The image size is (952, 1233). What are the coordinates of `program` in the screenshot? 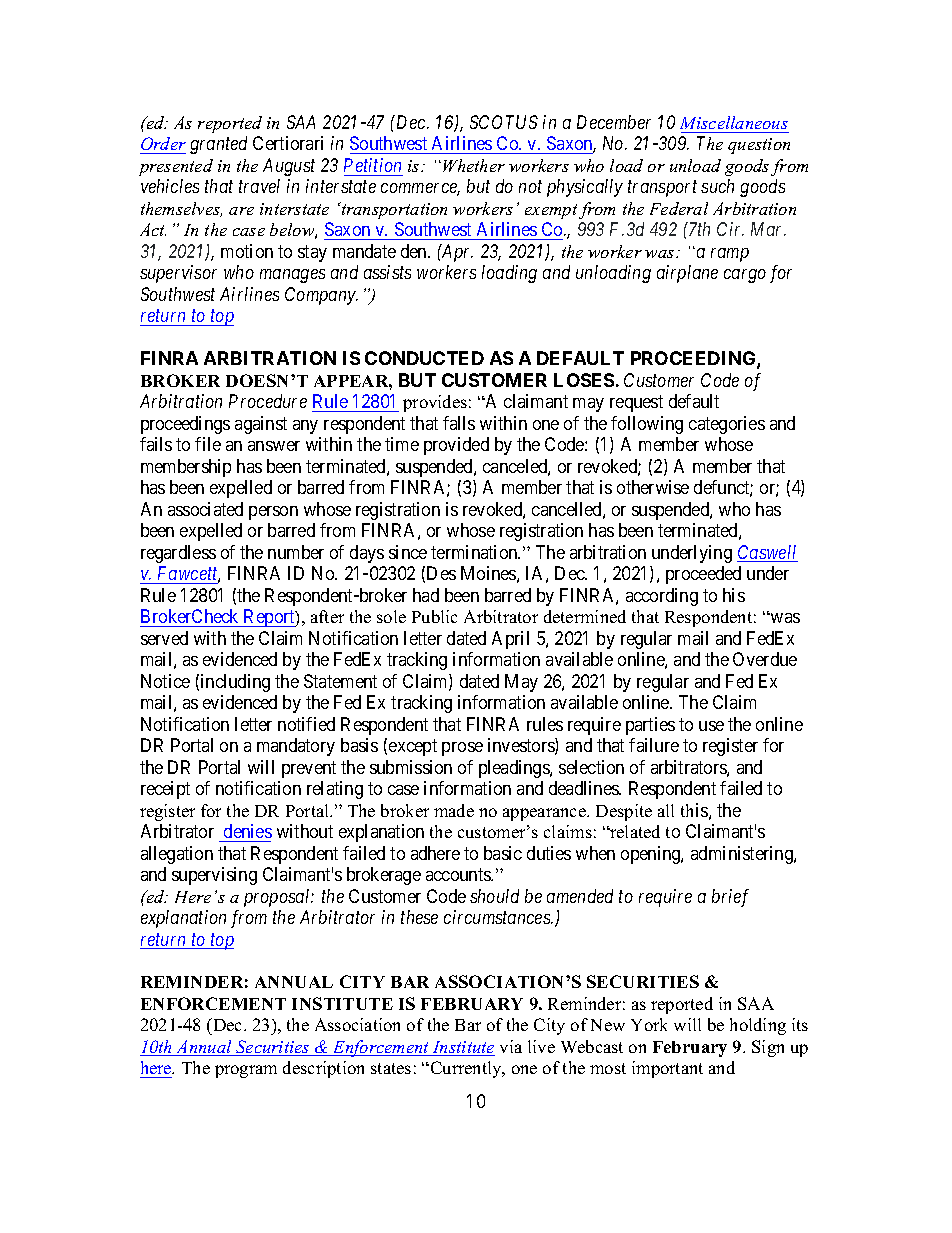 It's located at (246, 1071).
